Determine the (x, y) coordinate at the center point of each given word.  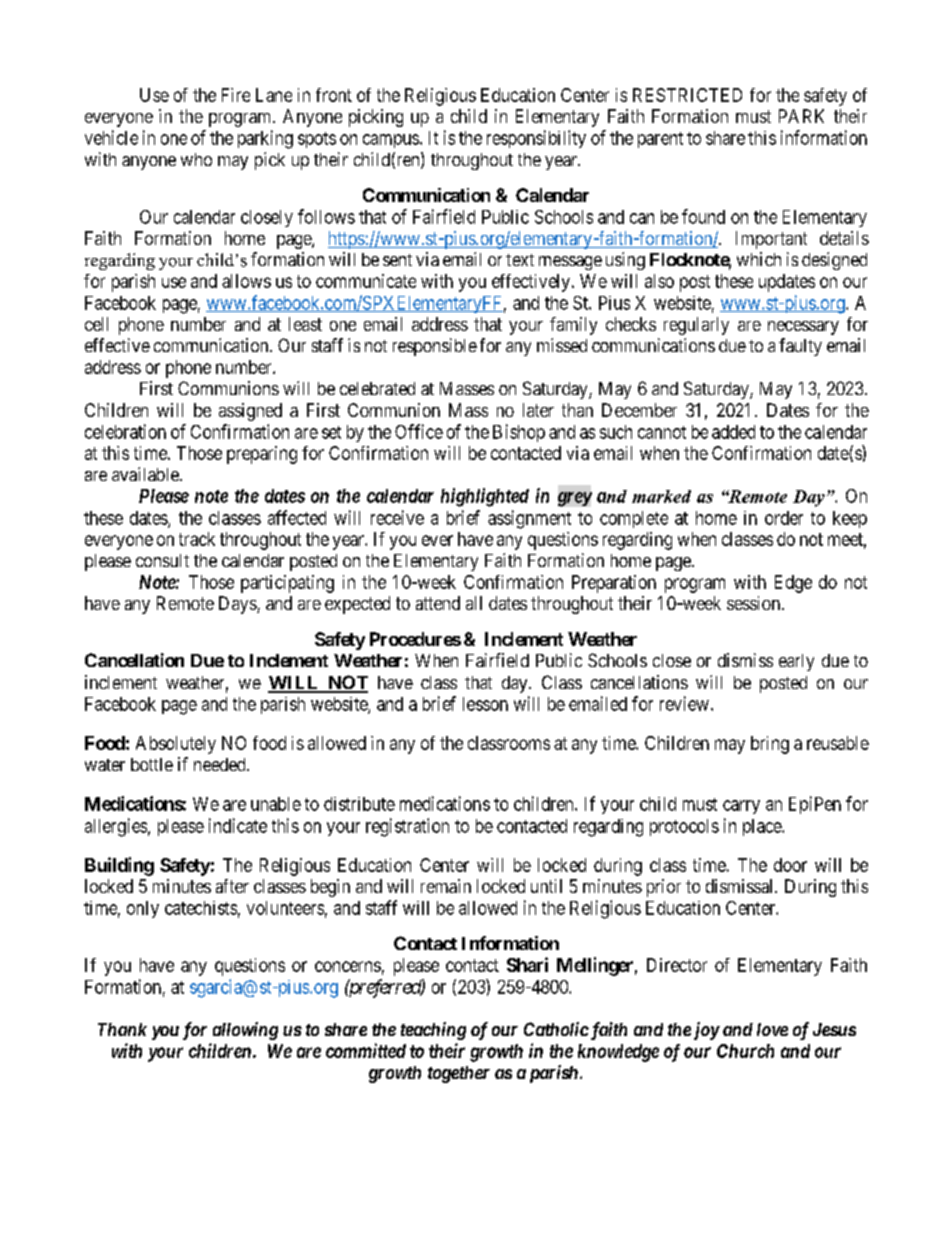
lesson (485, 704)
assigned (250, 412)
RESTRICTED (687, 95)
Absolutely (176, 745)
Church (745, 1051)
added (733, 432)
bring (770, 745)
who (196, 159)
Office (419, 431)
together (459, 1074)
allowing (245, 1031)
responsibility (536, 139)
